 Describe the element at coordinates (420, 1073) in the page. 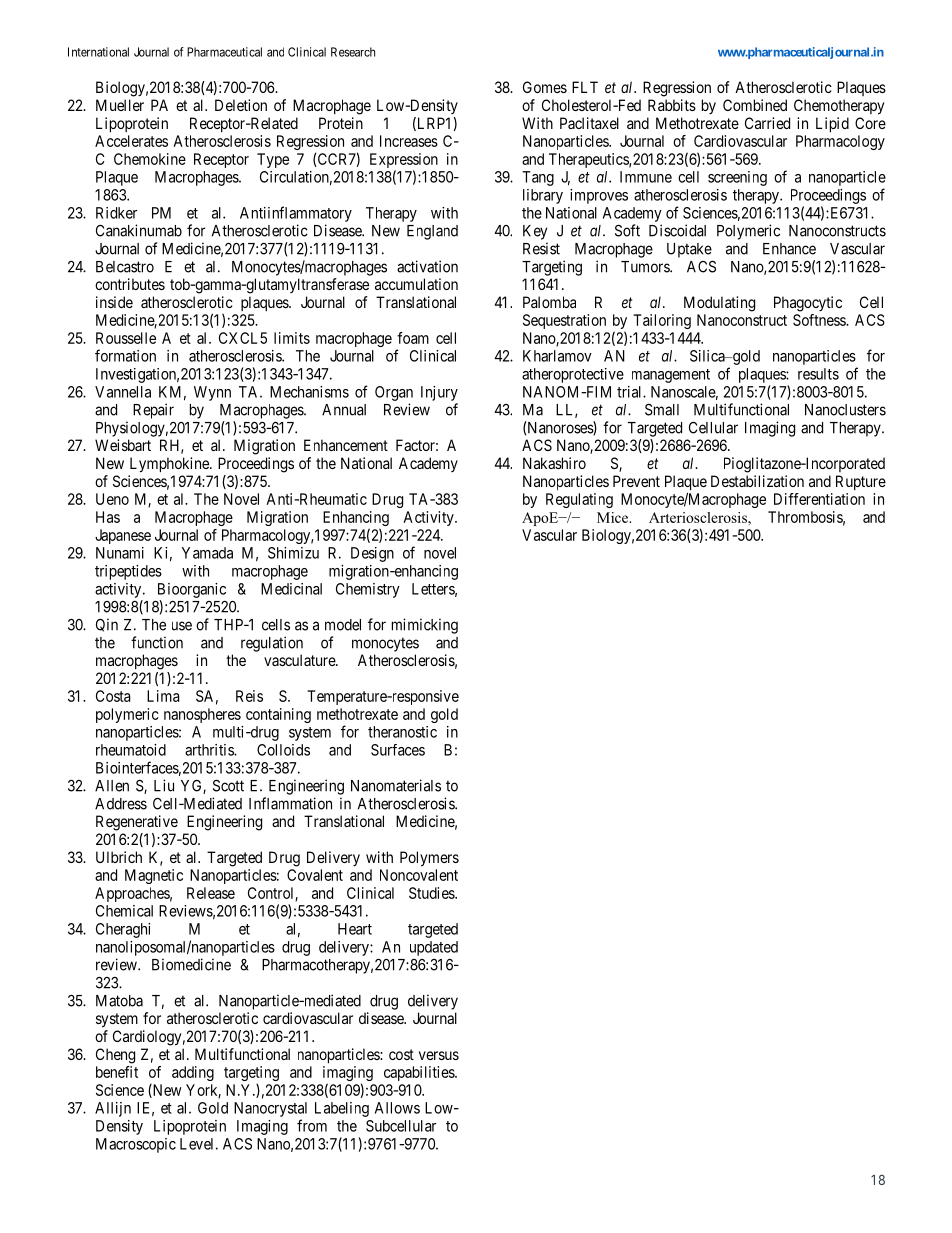

I see `capabilities` at that location.
